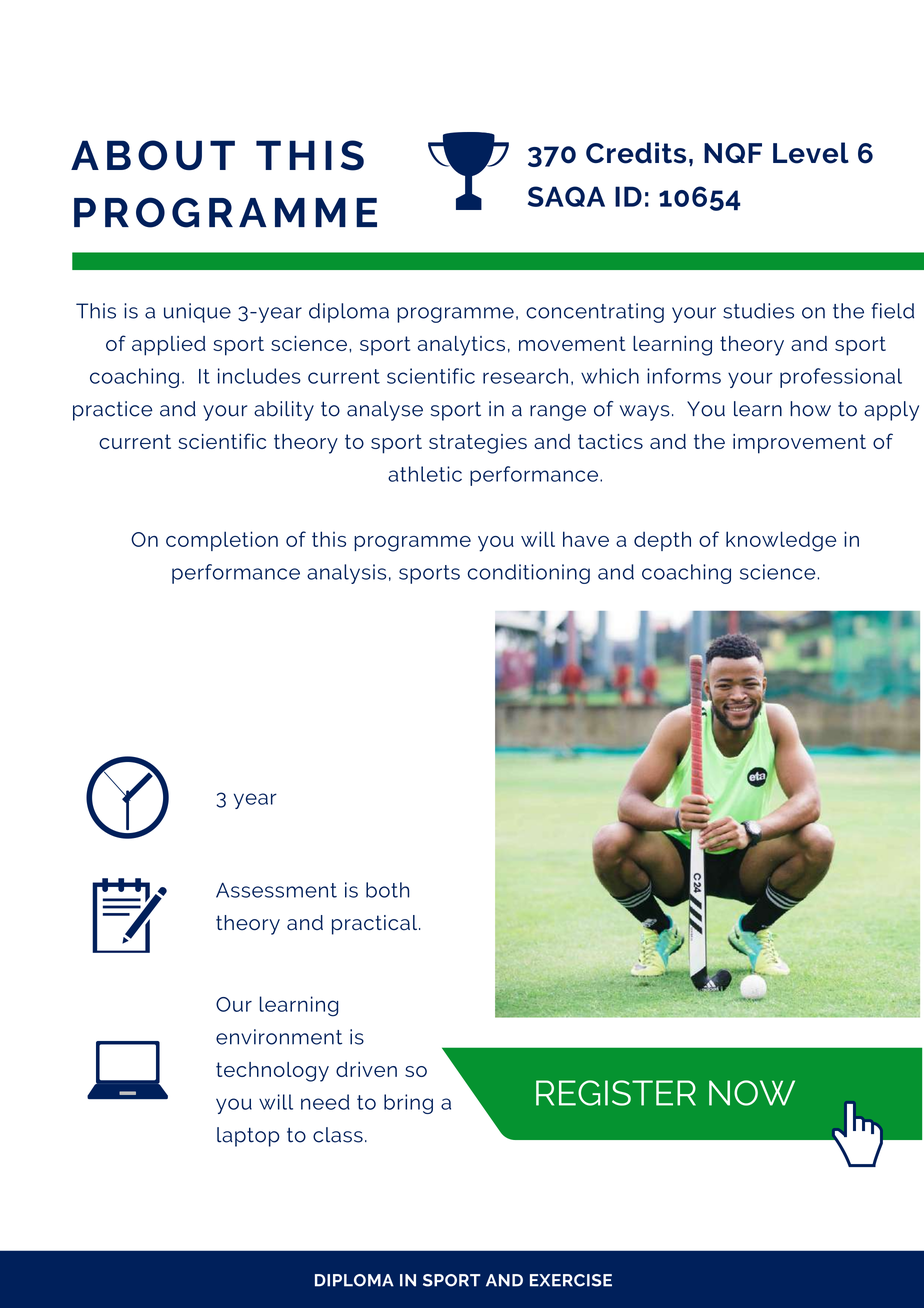 The width and height of the document is (924, 1308). What do you see at coordinates (376, 925) in the document?
I see `practical` at bounding box center [376, 925].
